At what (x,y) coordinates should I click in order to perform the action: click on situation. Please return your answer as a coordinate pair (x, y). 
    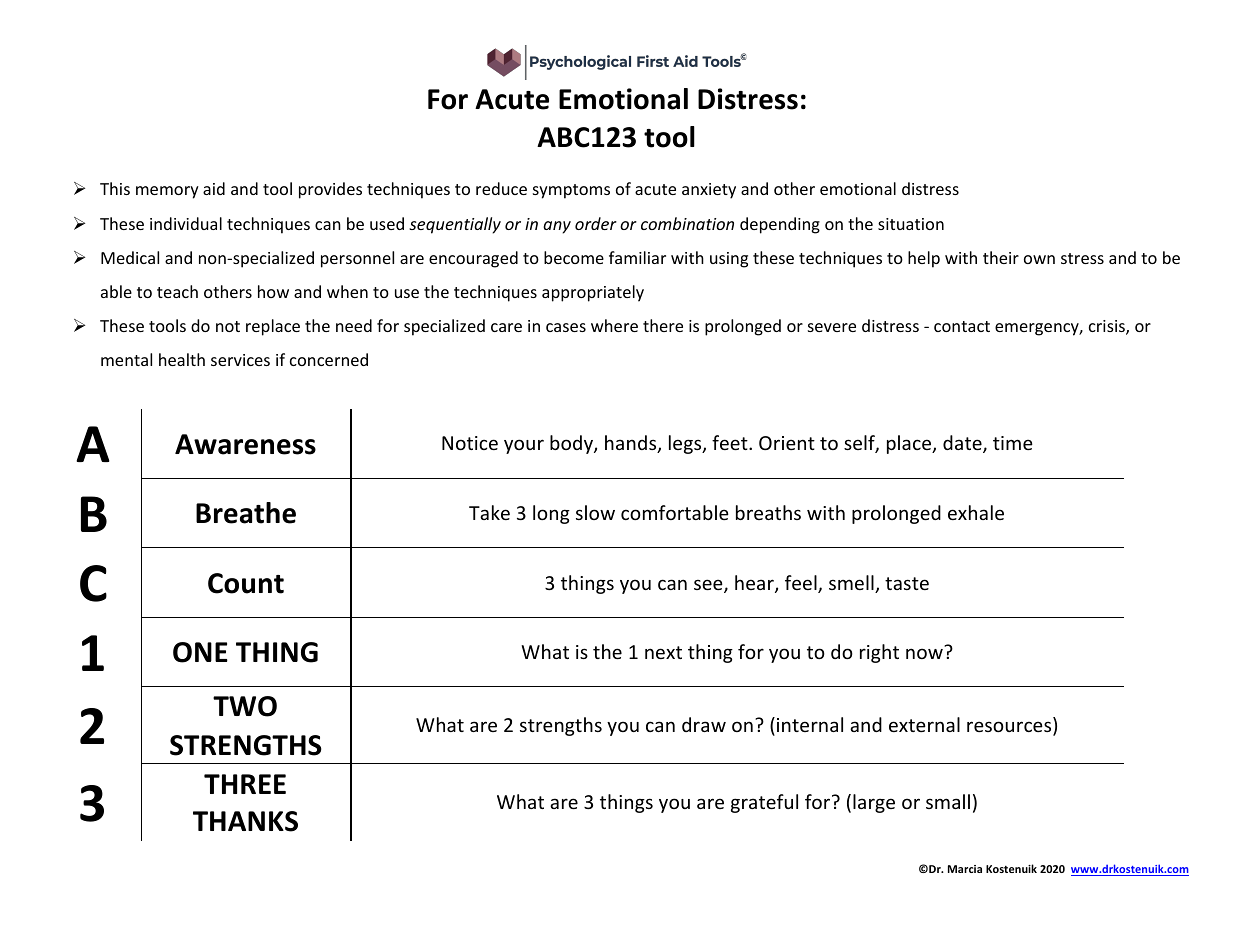
    Looking at the image, I should click on (911, 224).
